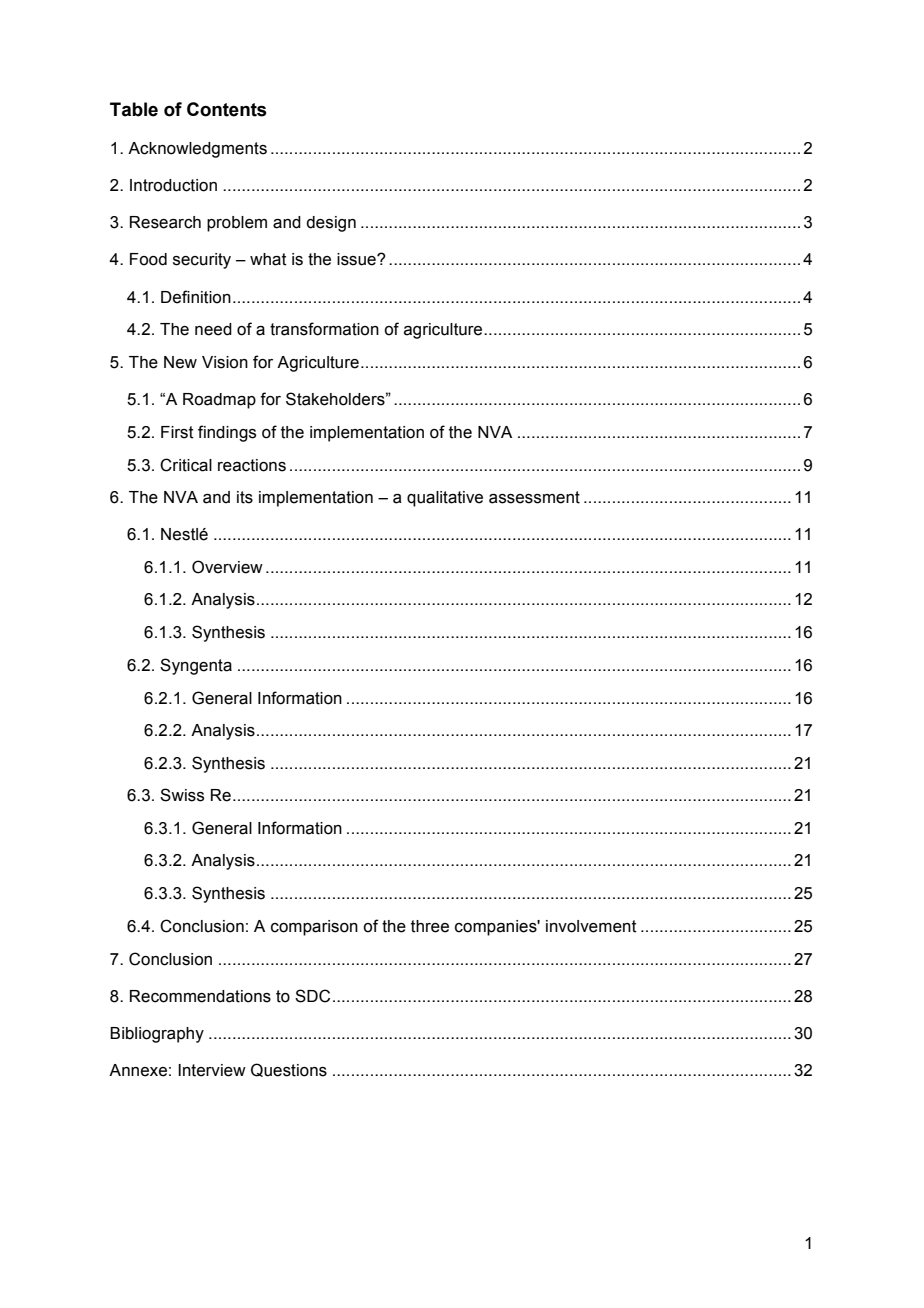  I want to click on design, so click(331, 224).
